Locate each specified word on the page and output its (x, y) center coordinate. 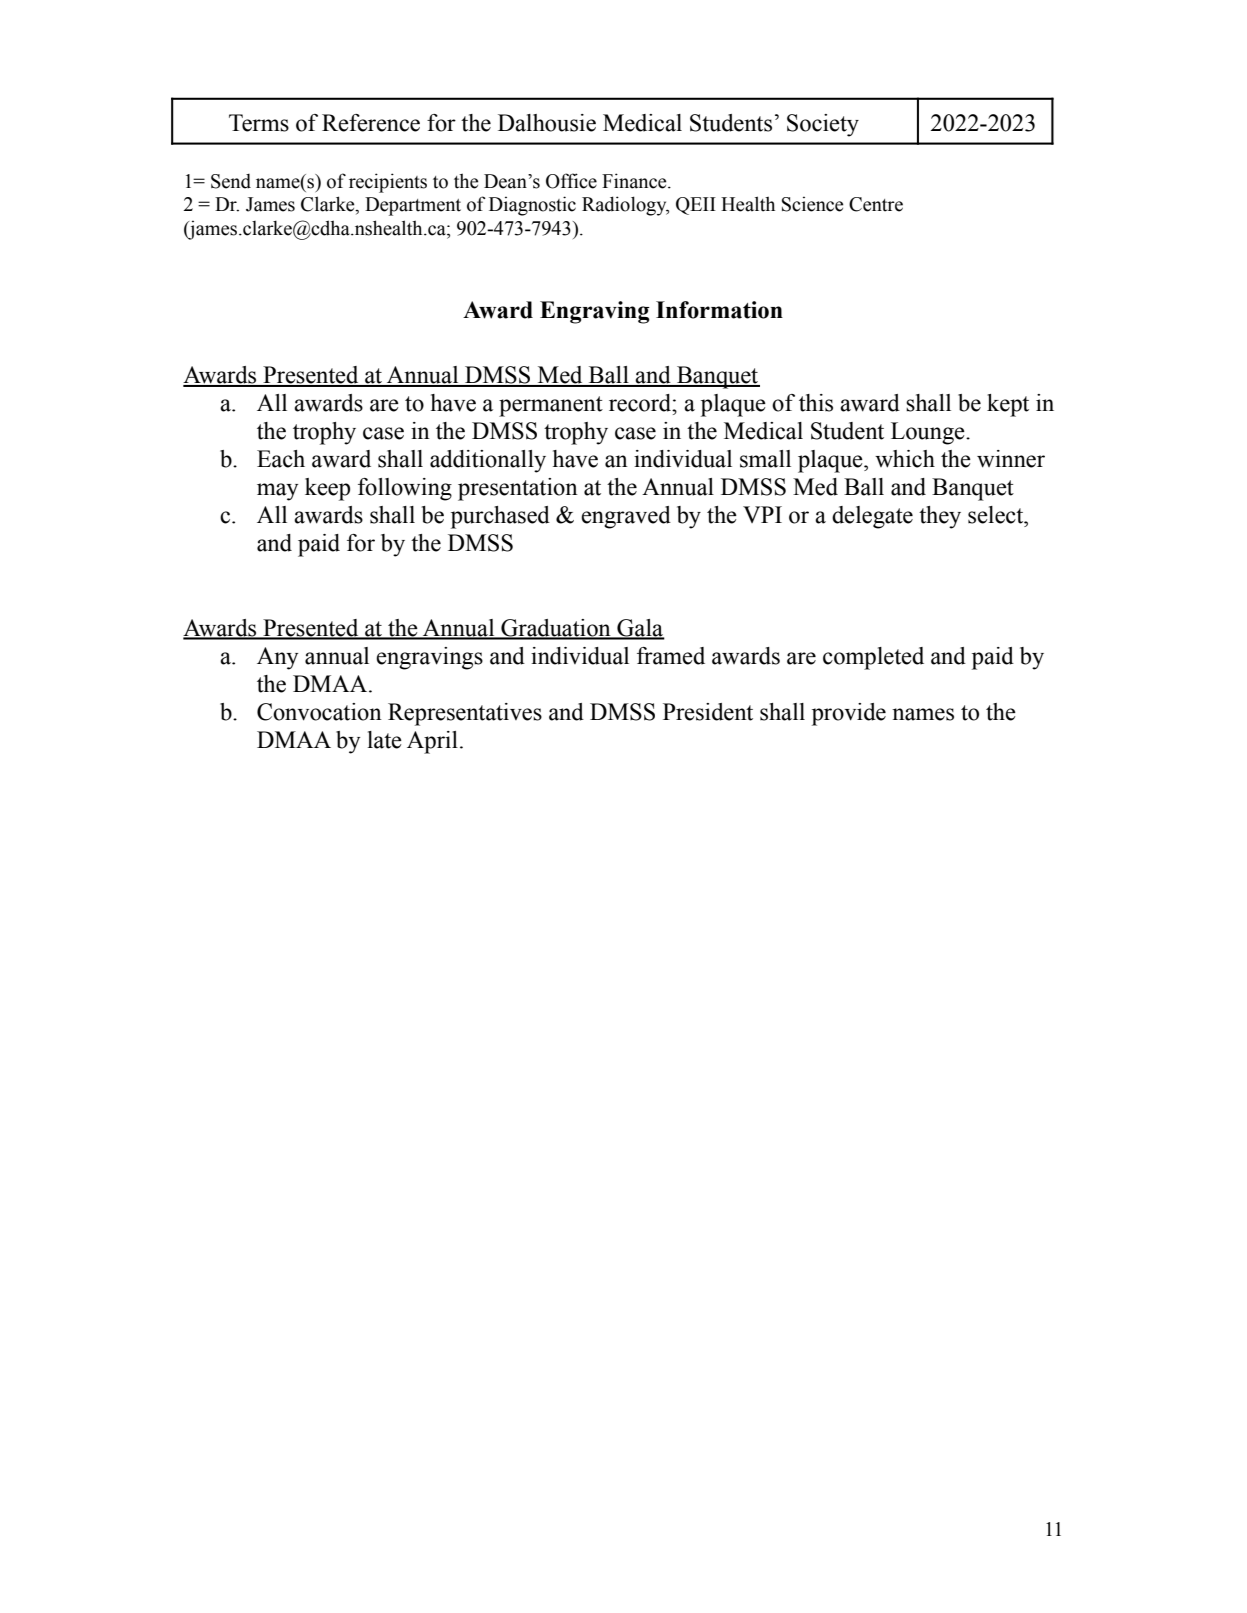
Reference (371, 123)
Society (823, 125)
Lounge (929, 433)
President (708, 712)
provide (849, 714)
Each (281, 459)
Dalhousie (547, 123)
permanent (551, 406)
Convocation (319, 712)
